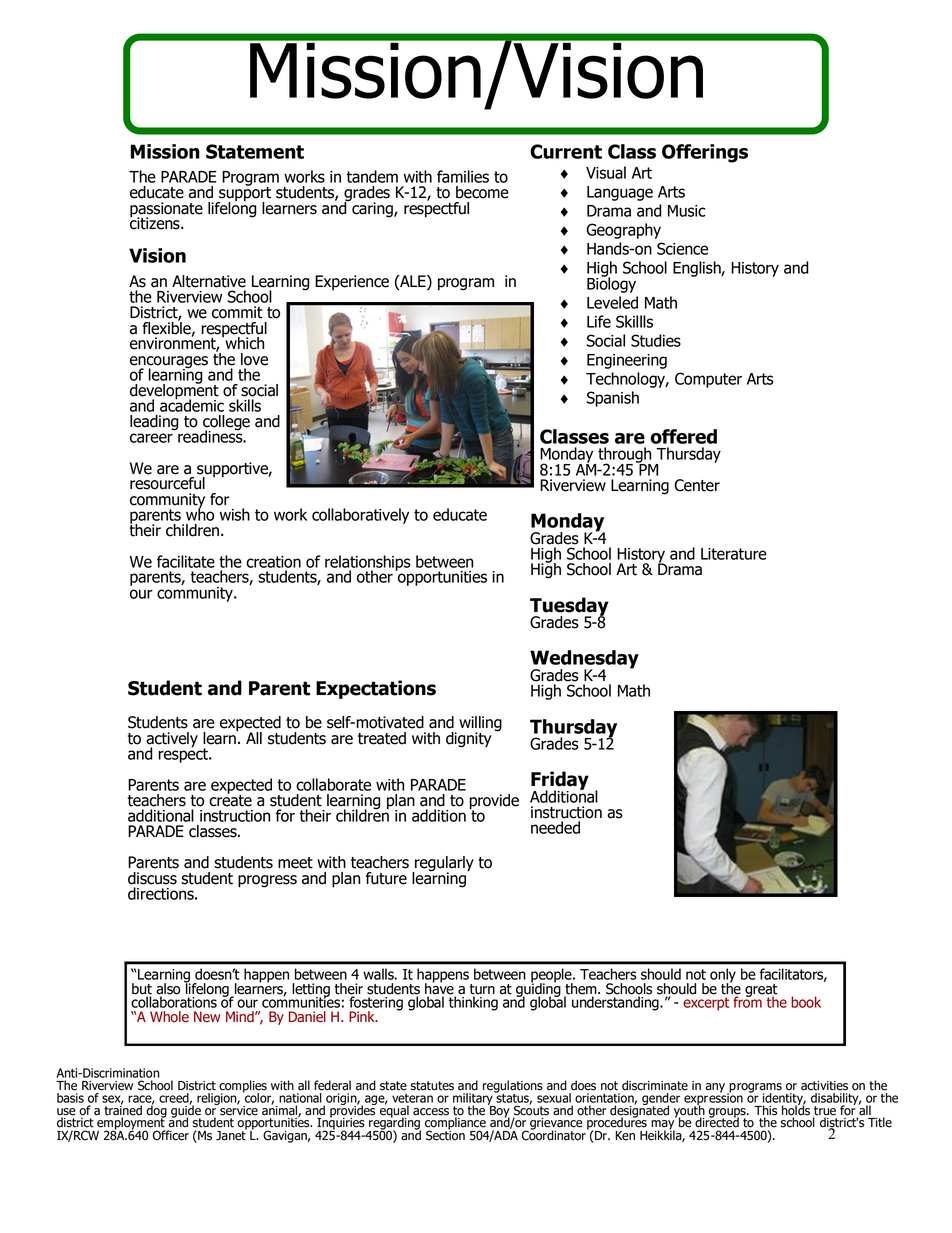 This image has width=952, height=1233. Describe the element at coordinates (705, 153) in the image. I see `Offerings` at that location.
